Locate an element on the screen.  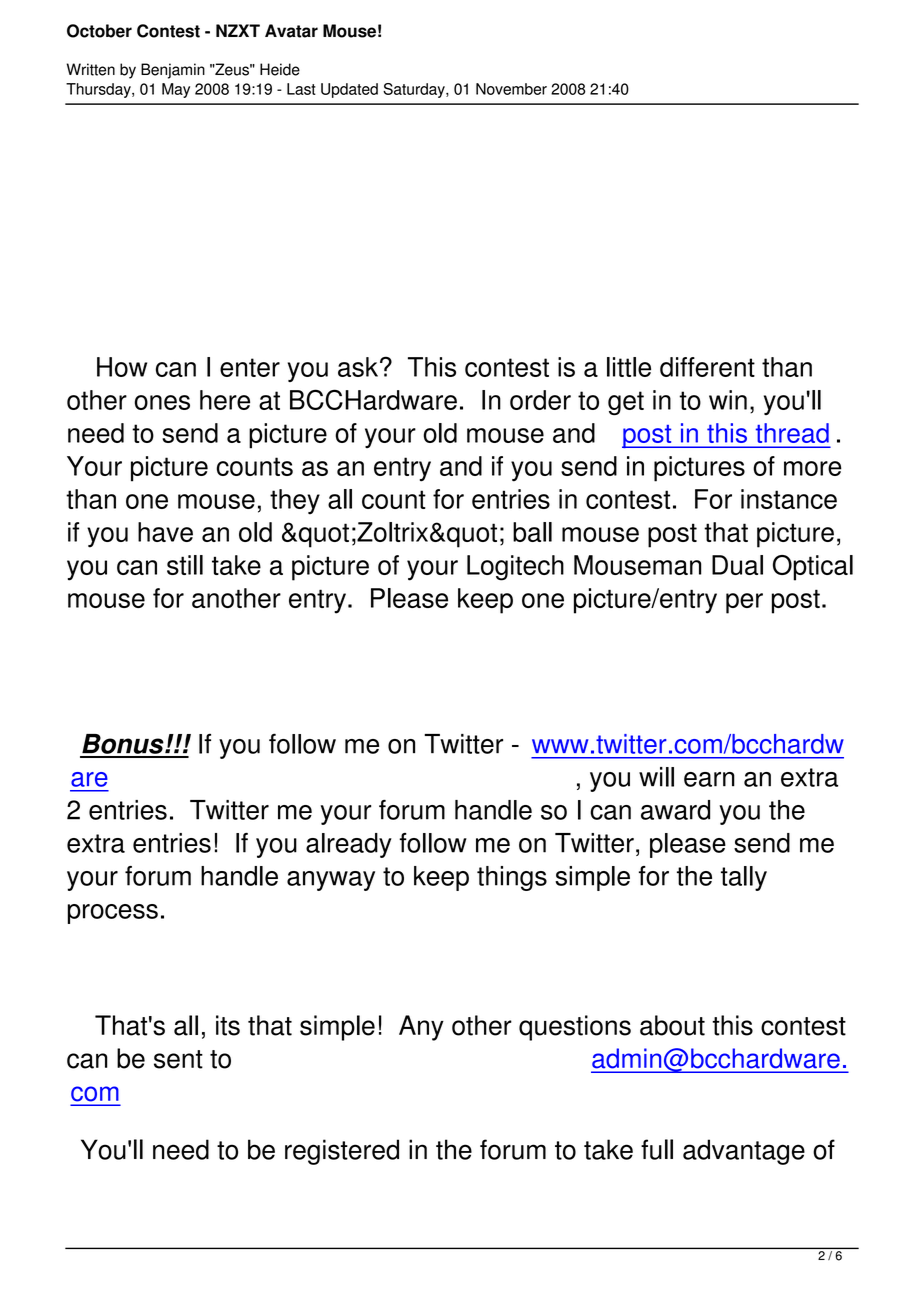
Benjamin is located at coordinates (173, 71).
